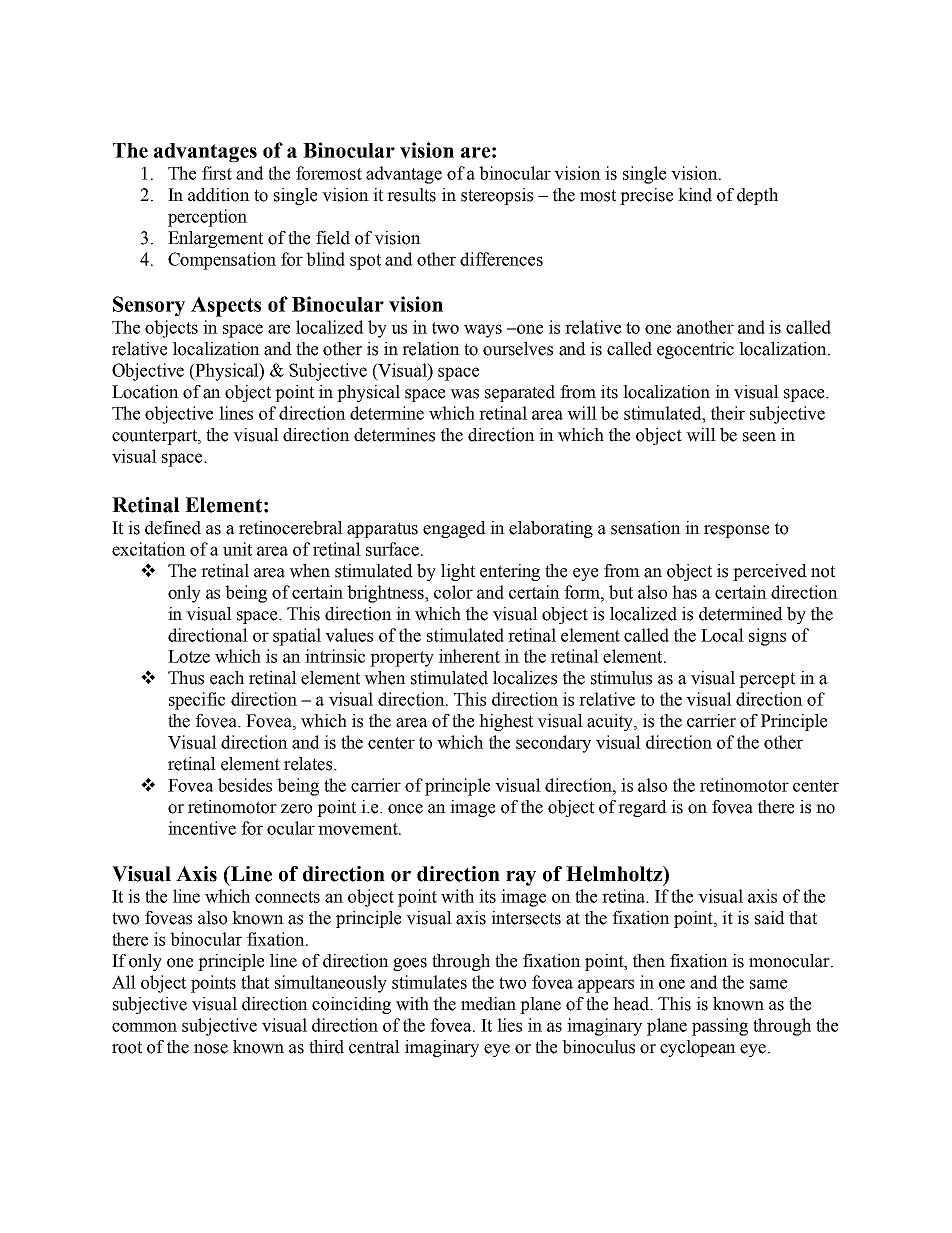 Image resolution: width=952 pixels, height=1233 pixels. I want to click on besides, so click(245, 785).
